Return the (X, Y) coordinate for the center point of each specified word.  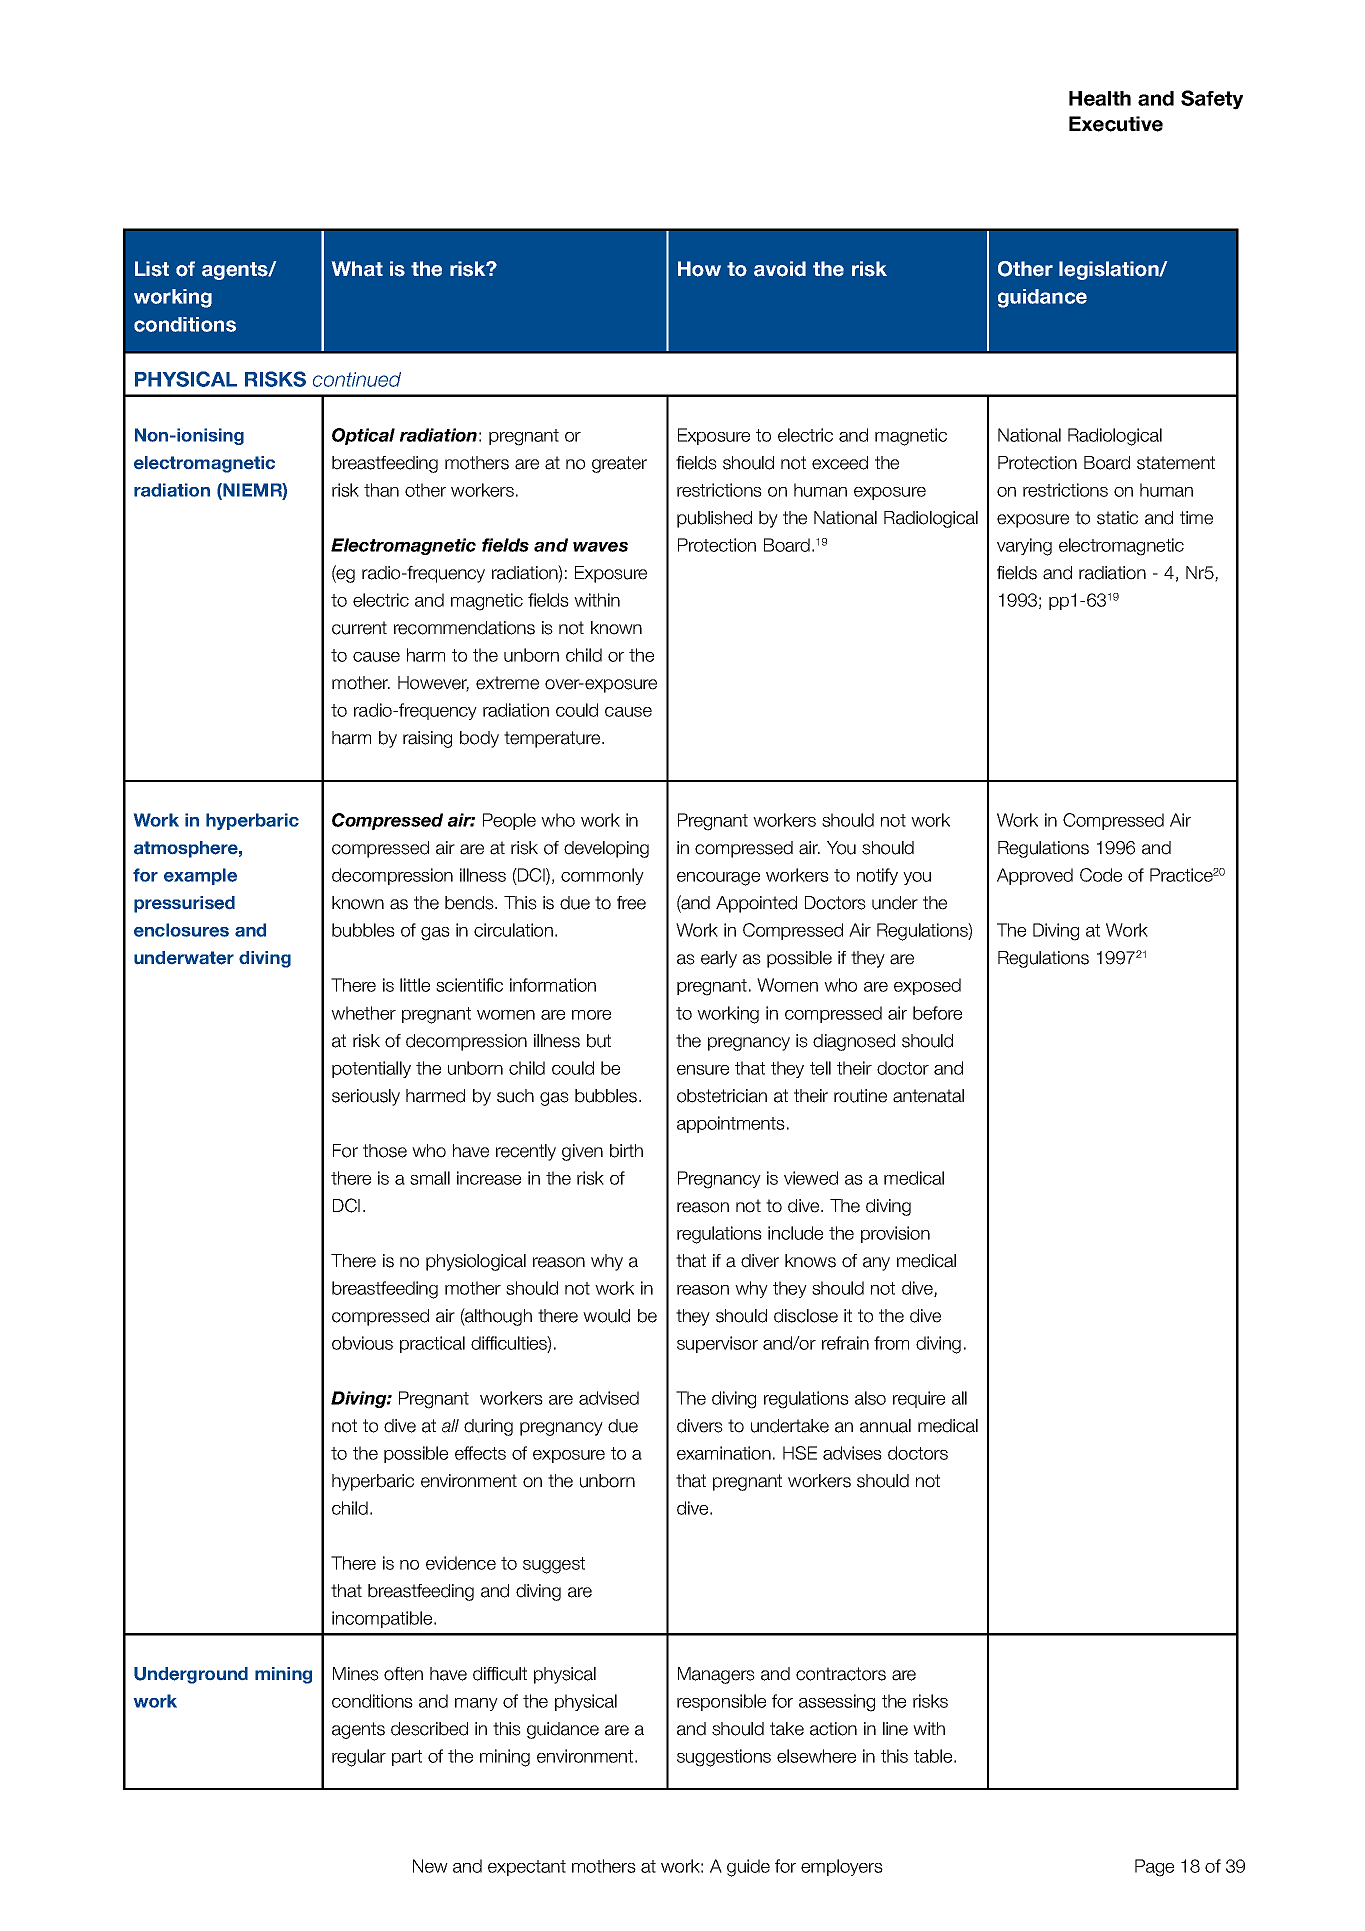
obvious (362, 1343)
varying (1024, 547)
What (357, 269)
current (359, 628)
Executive (1116, 124)
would (606, 1316)
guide (748, 1868)
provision (895, 1234)
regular (359, 1758)
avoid (780, 269)
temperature (553, 739)
